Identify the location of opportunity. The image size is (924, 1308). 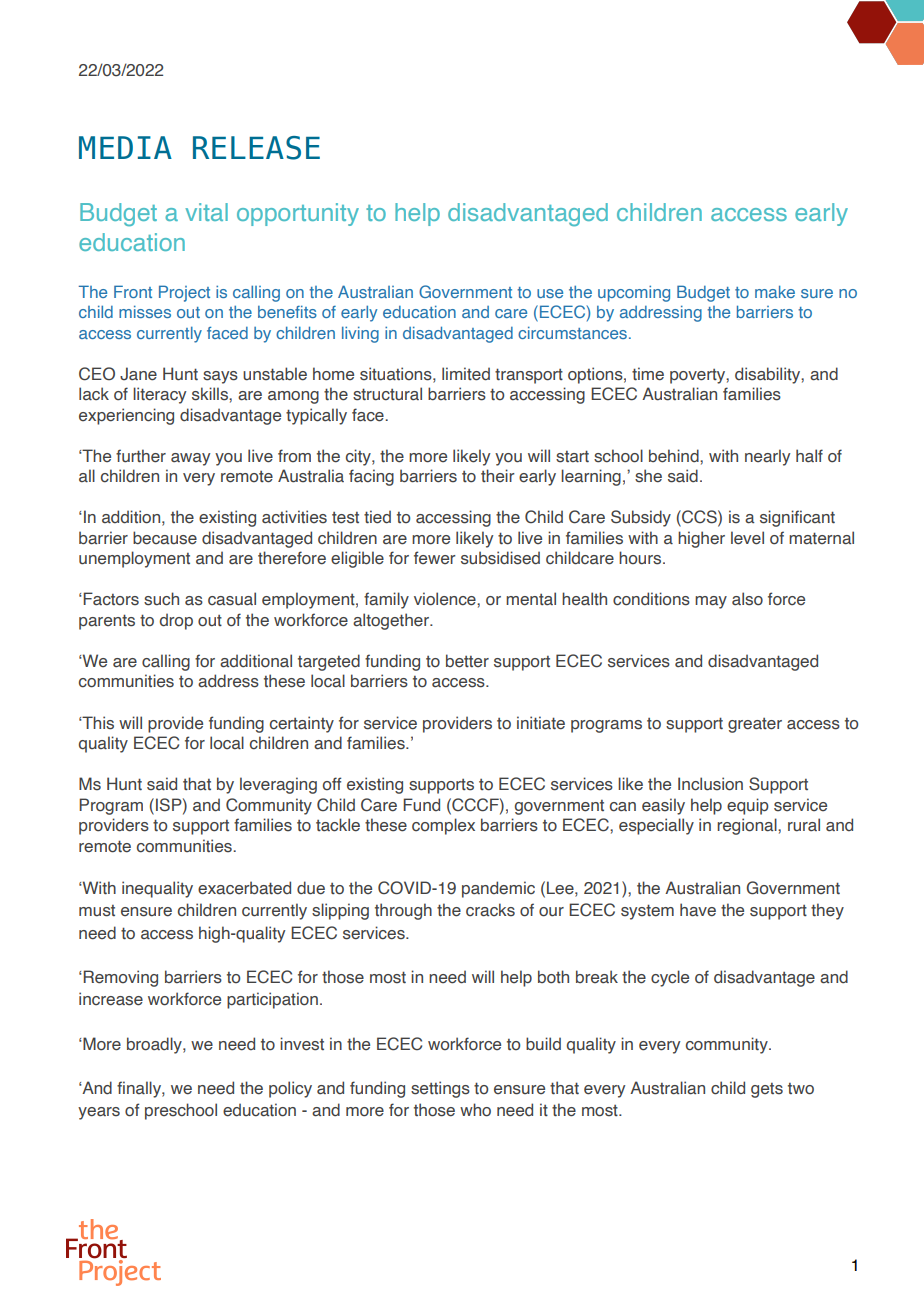
(298, 214).
